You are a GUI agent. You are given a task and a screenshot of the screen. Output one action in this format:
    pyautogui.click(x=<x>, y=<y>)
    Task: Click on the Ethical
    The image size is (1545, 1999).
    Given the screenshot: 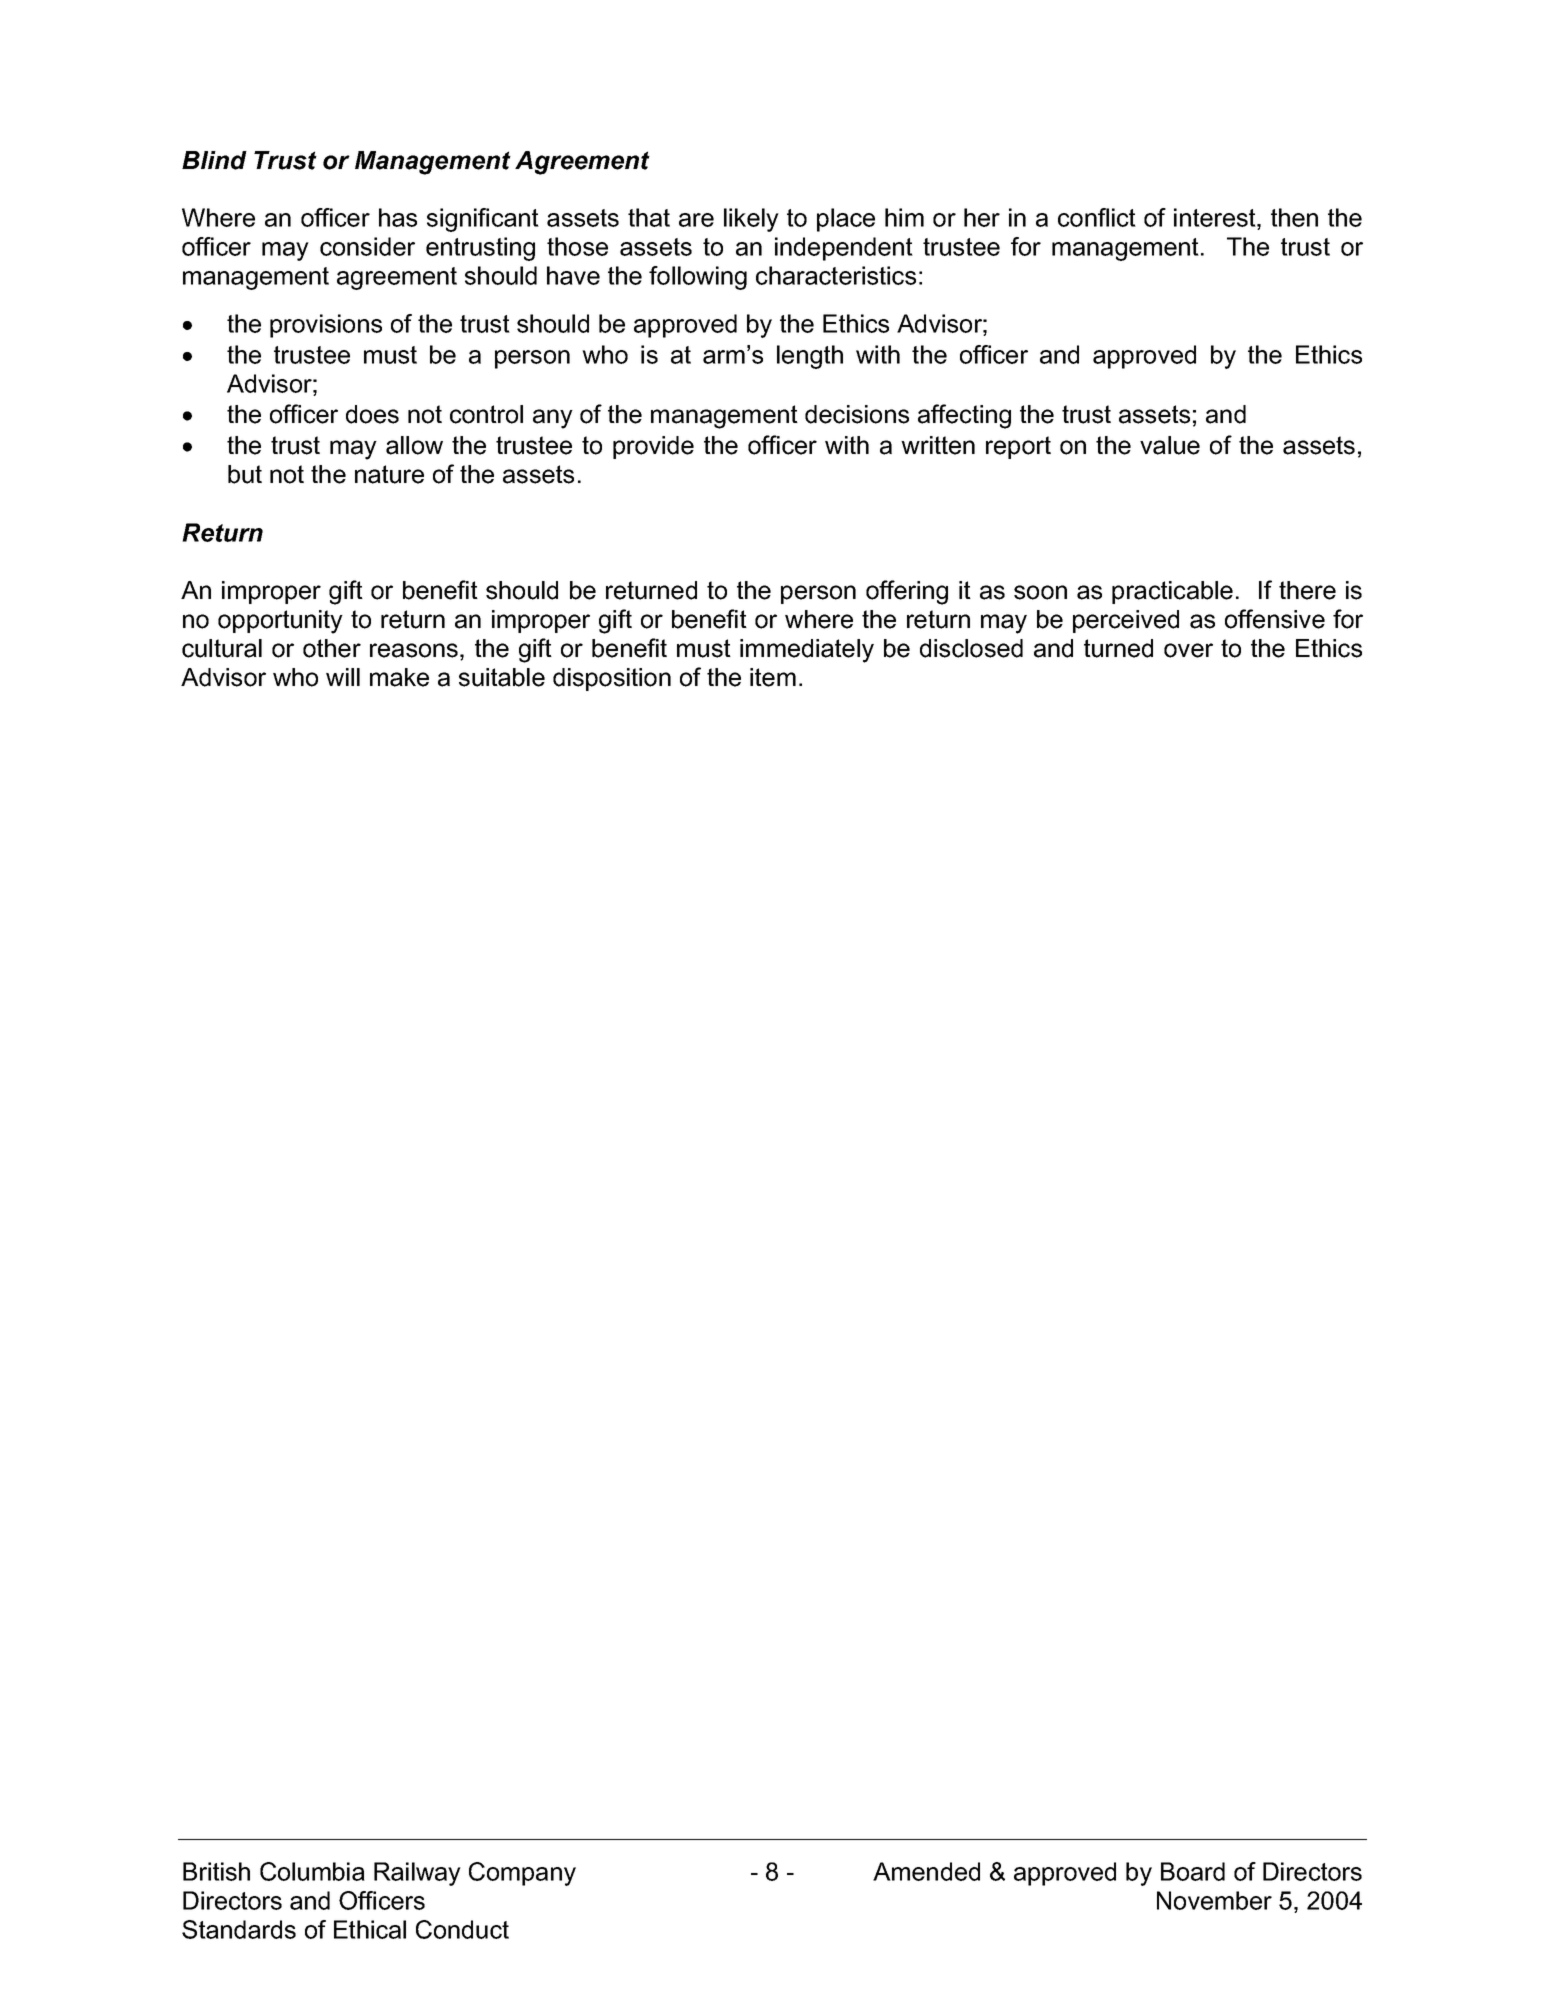 What is the action you would take?
    pyautogui.click(x=370, y=1929)
